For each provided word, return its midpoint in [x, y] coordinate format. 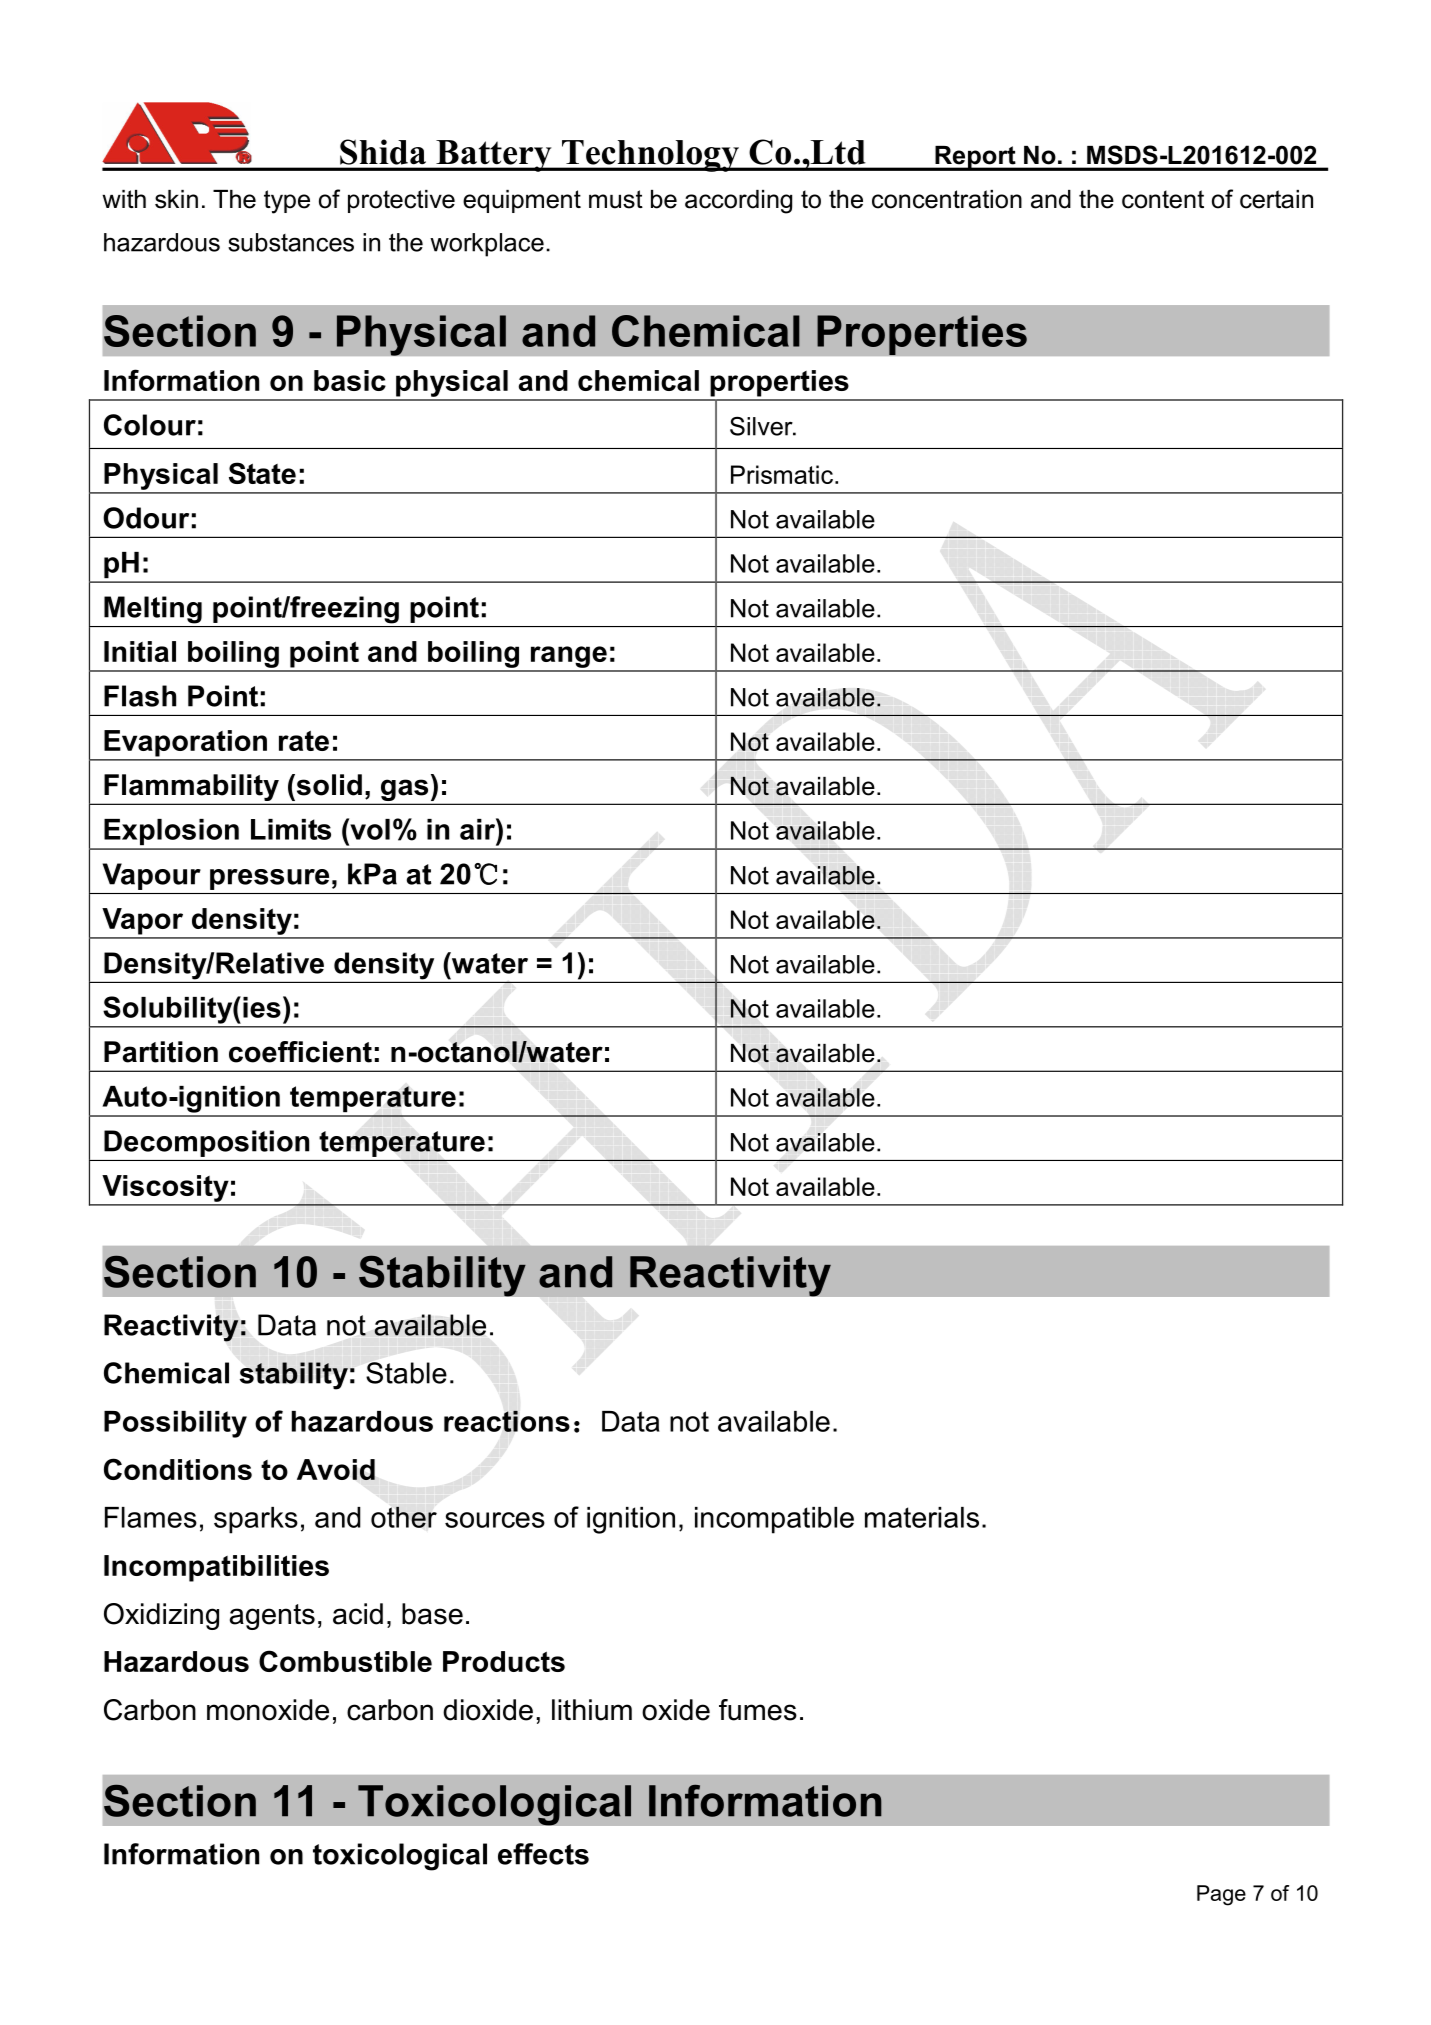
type [287, 202]
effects [543, 1854]
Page [1221, 1895]
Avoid [336, 1469]
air [478, 829]
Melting [153, 610]
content [1163, 199]
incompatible [774, 1520]
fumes [758, 1710]
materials [922, 1517]
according [738, 202]
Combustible [345, 1661]
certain [1276, 199]
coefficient [300, 1052]
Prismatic [782, 474]
